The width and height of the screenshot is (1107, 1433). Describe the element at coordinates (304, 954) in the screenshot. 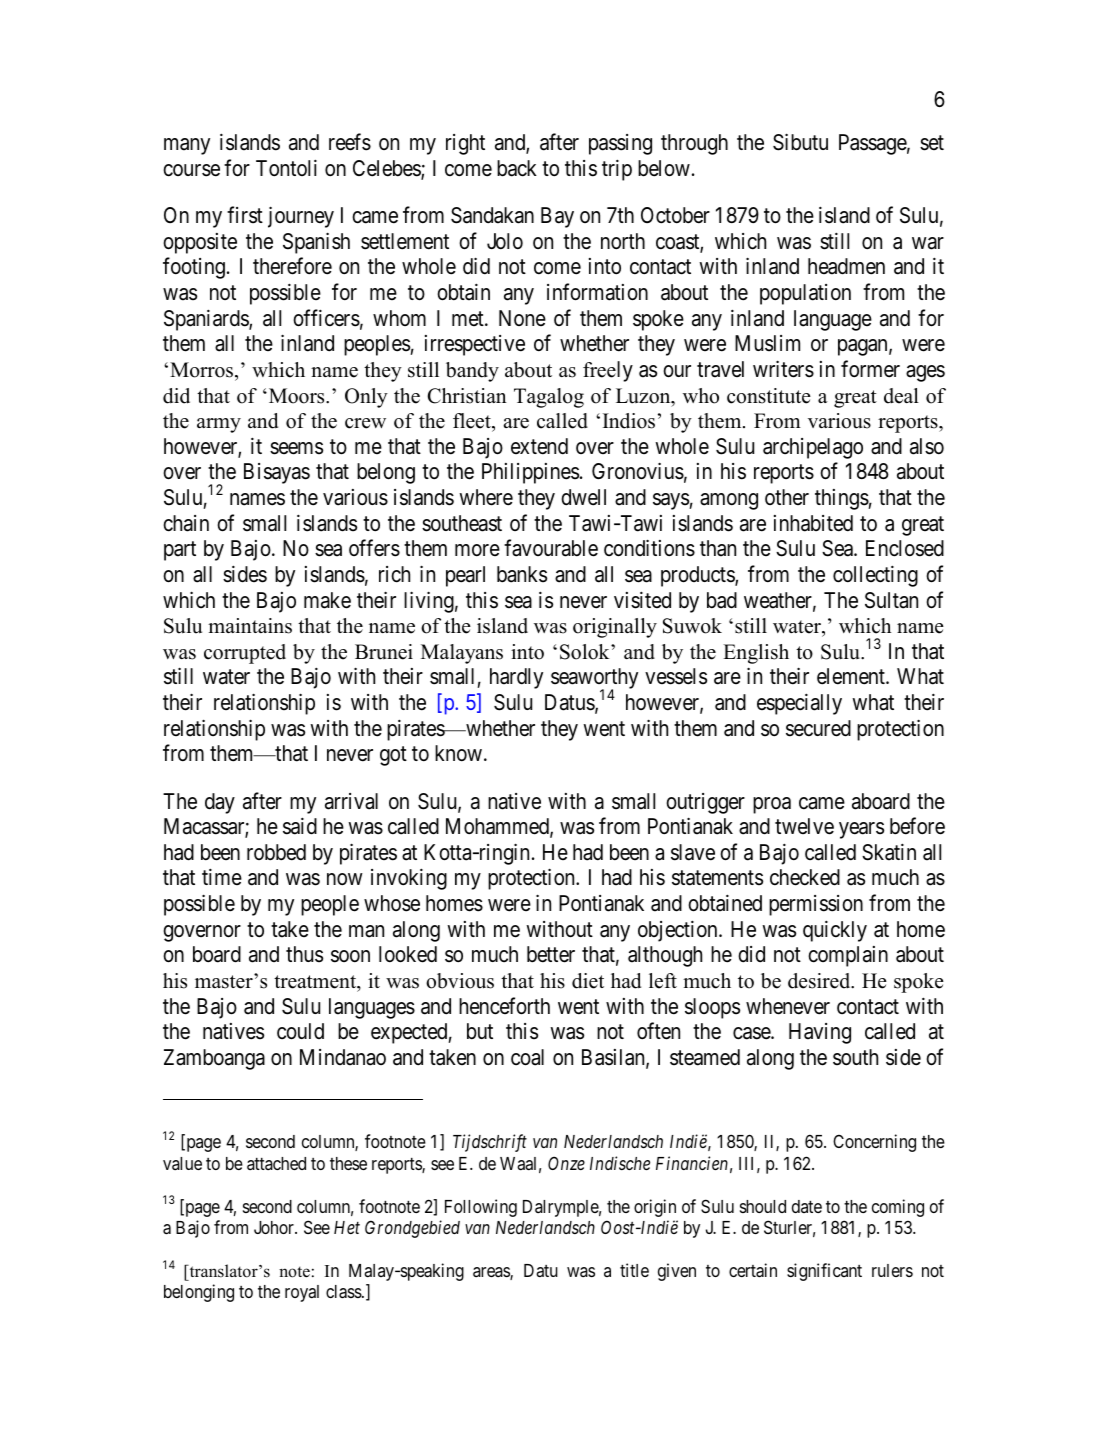

I see `thus` at that location.
